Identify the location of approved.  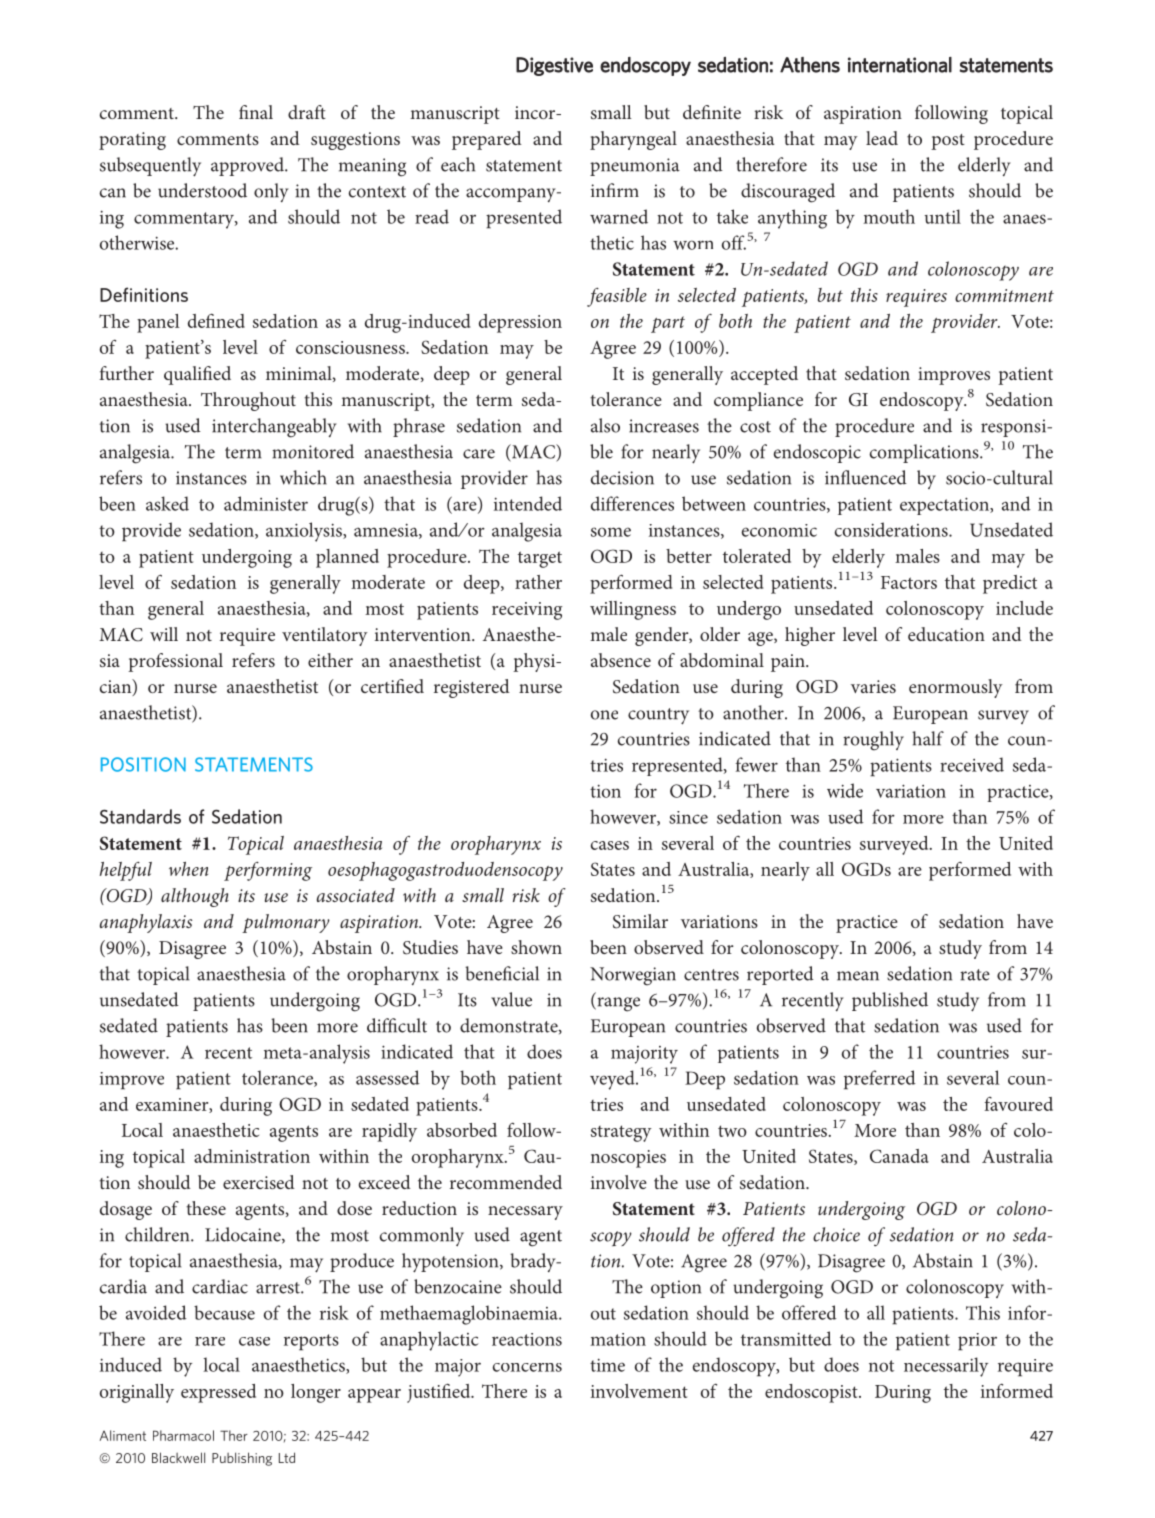
(248, 166).
